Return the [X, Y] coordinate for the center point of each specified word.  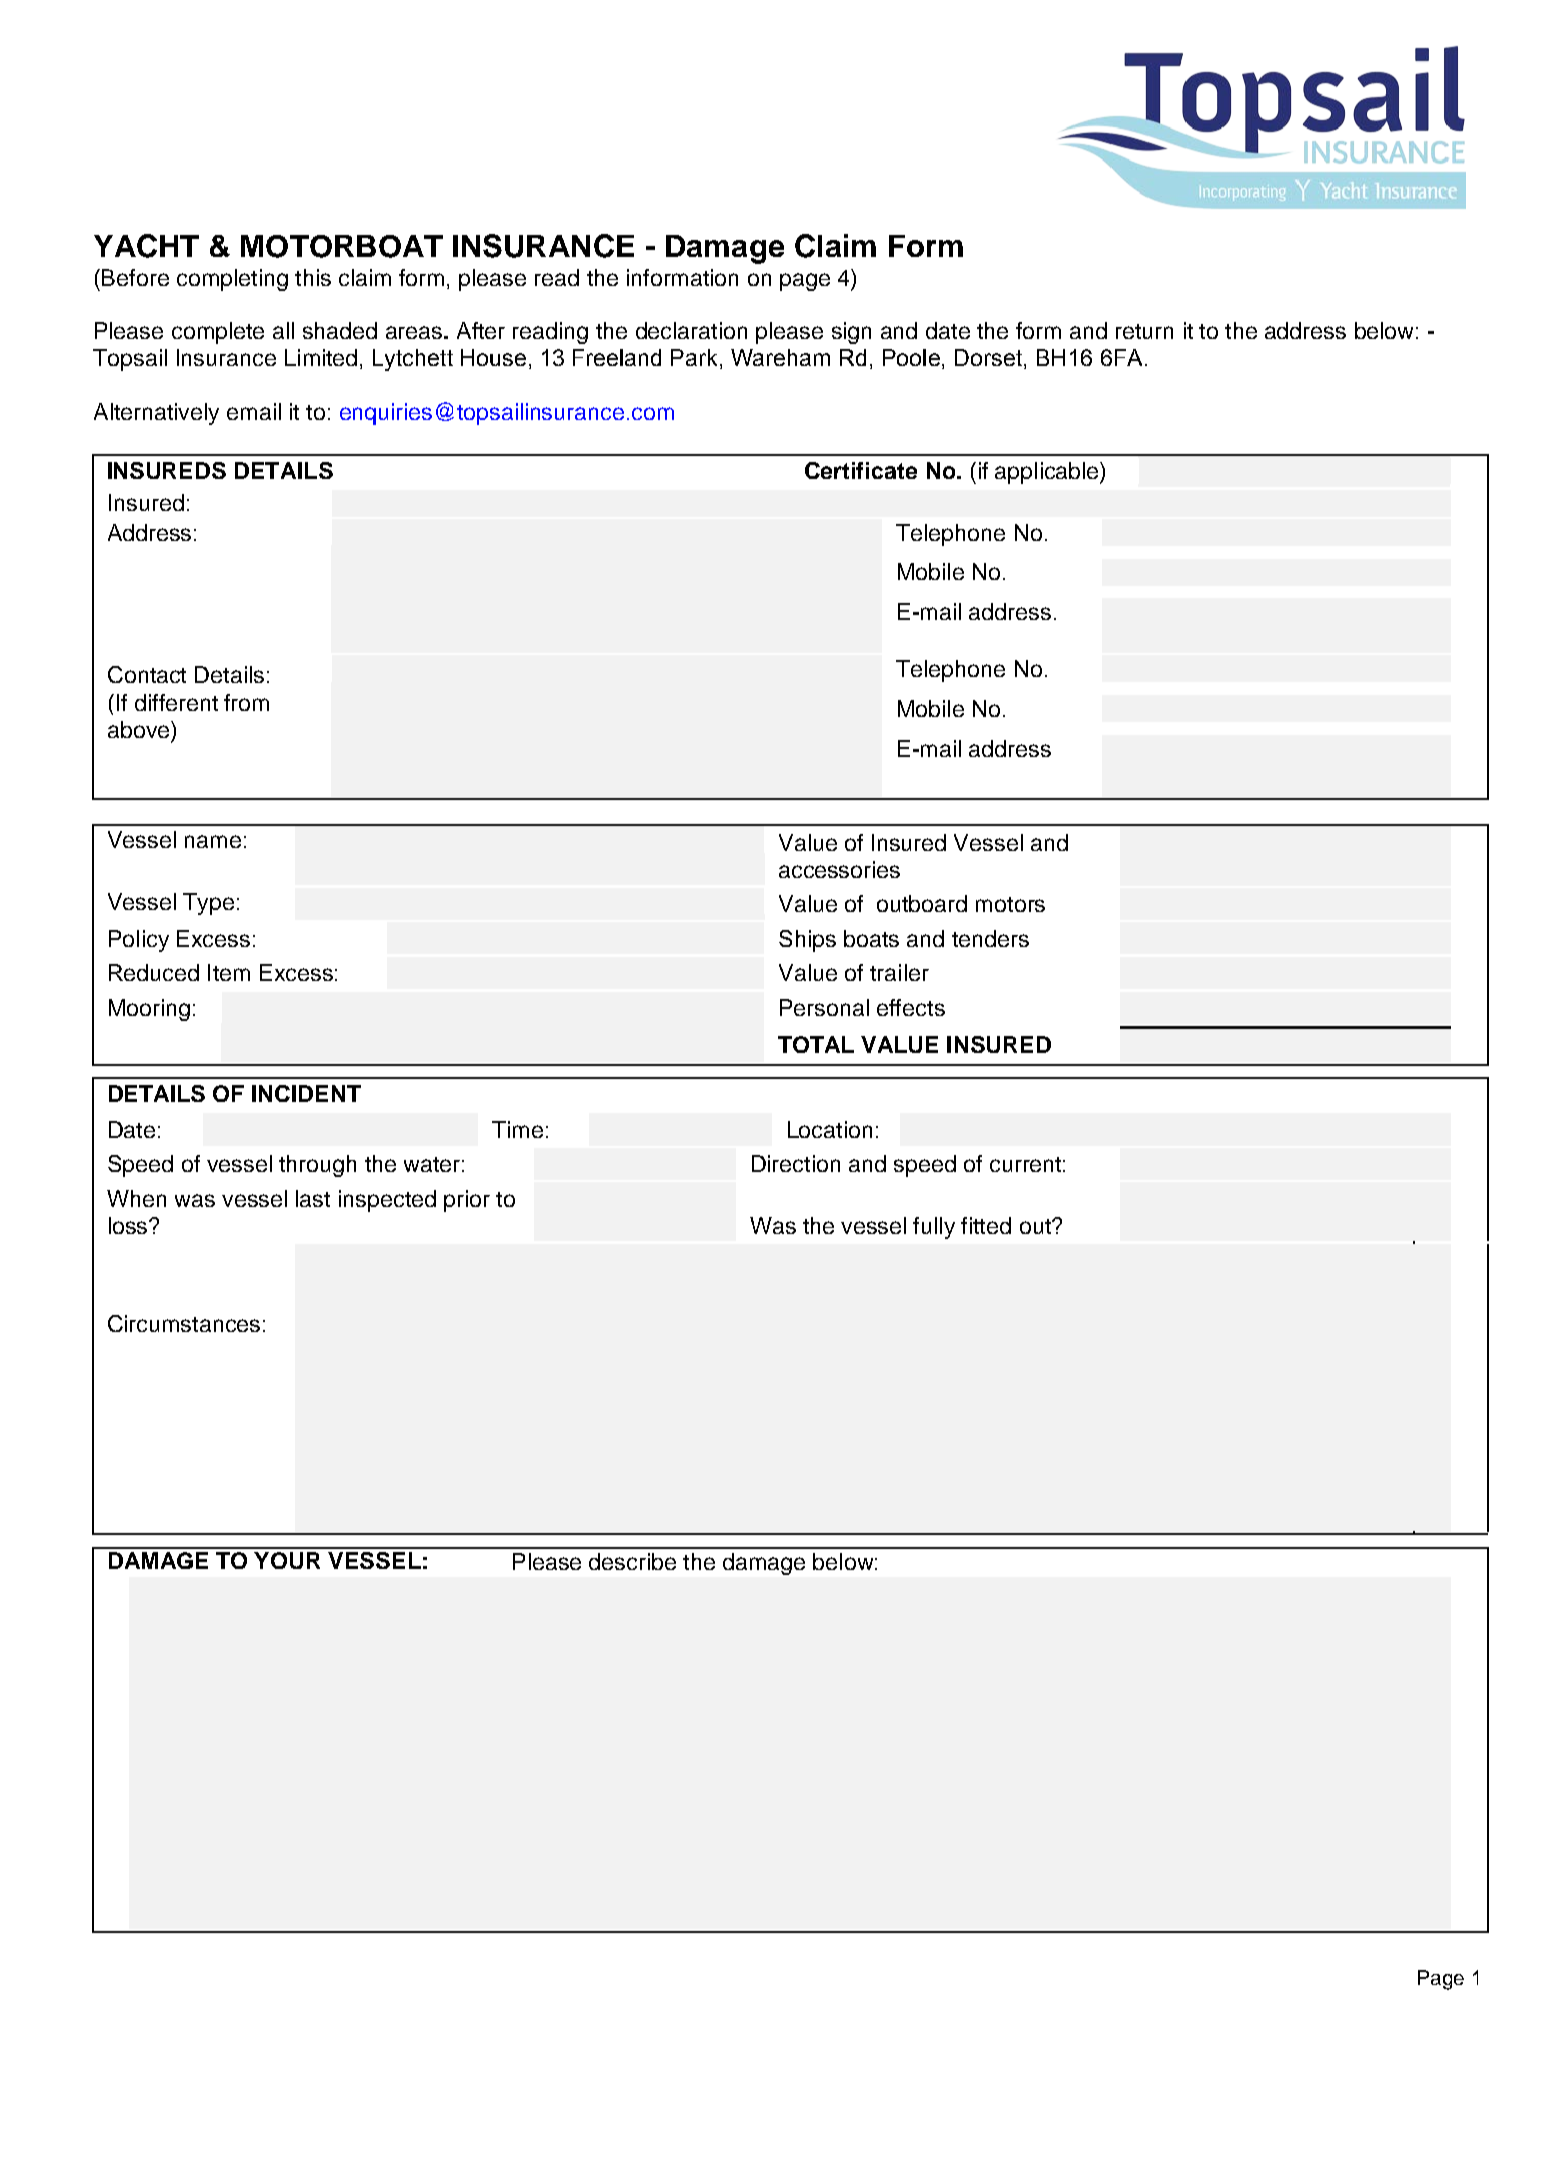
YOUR [287, 1560]
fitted [986, 1225]
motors [1010, 904]
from [246, 702]
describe [632, 1561]
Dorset [988, 357]
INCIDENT [306, 1093]
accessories [839, 869]
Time [517, 1129]
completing [232, 280]
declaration [691, 330]
